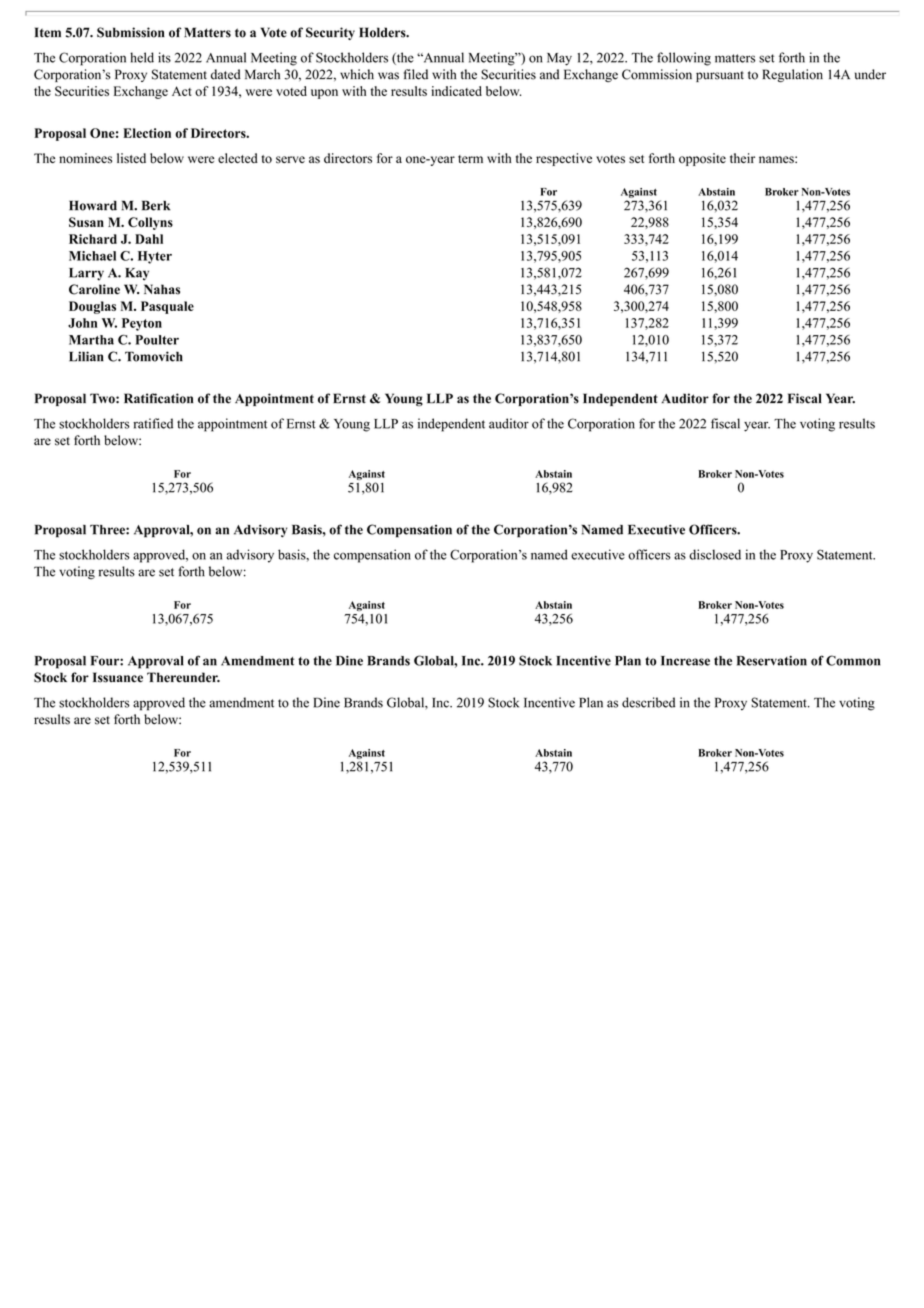 This image has width=924, height=1308. What do you see at coordinates (118, 677) in the image?
I see `Issuance` at bounding box center [118, 677].
